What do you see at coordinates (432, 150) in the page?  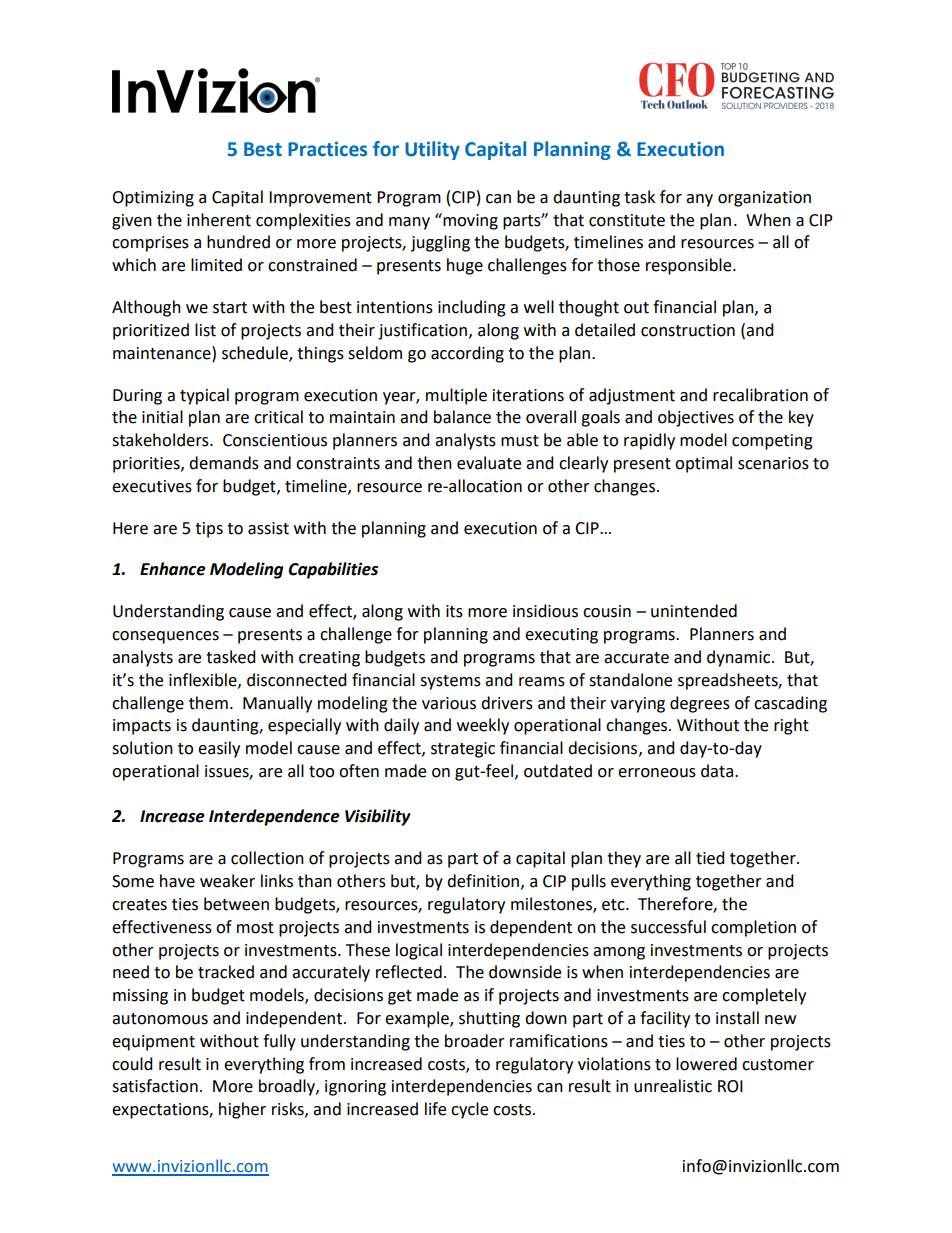 I see `Utility` at bounding box center [432, 150].
